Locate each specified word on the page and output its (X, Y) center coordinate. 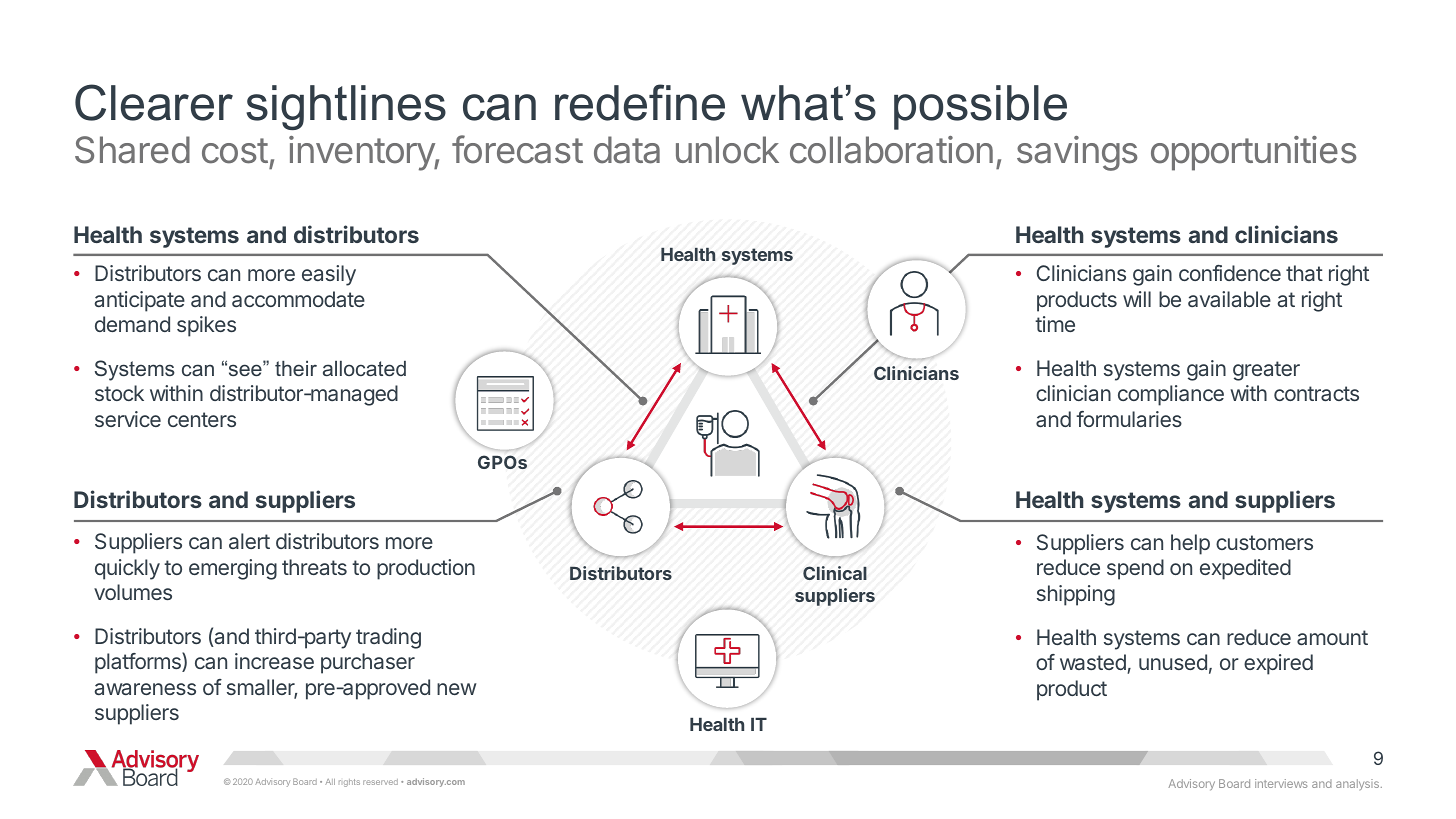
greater (1266, 371)
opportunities (1254, 153)
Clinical (835, 573)
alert (249, 541)
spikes (206, 326)
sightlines (346, 107)
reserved (380, 782)
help (1190, 544)
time (1055, 324)
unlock (727, 150)
